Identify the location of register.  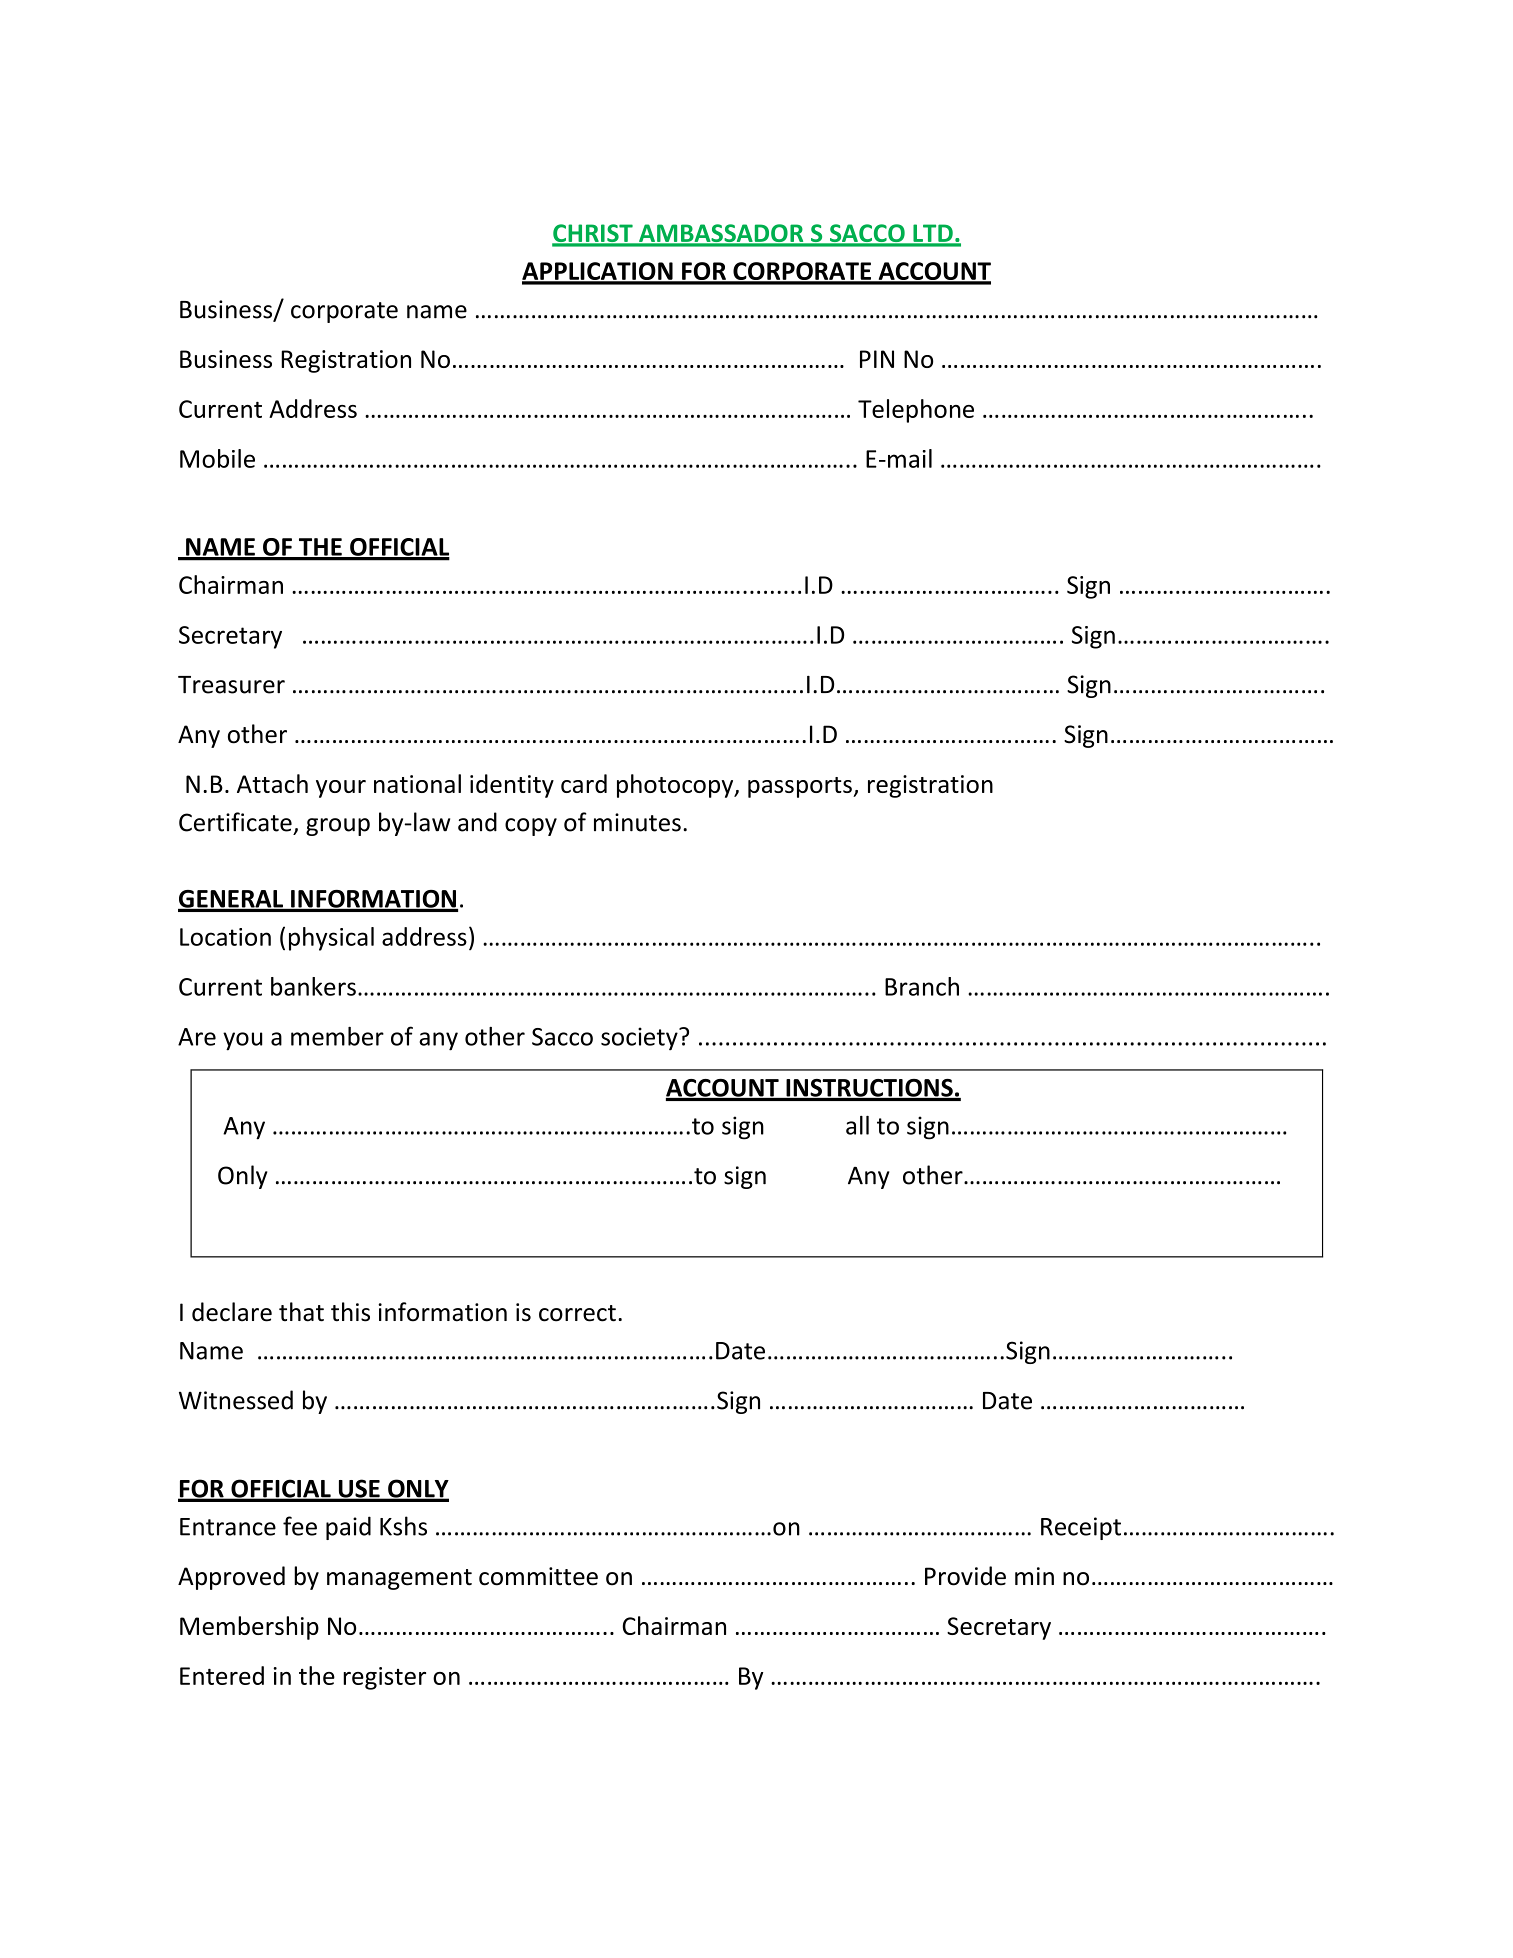
(384, 1678).
